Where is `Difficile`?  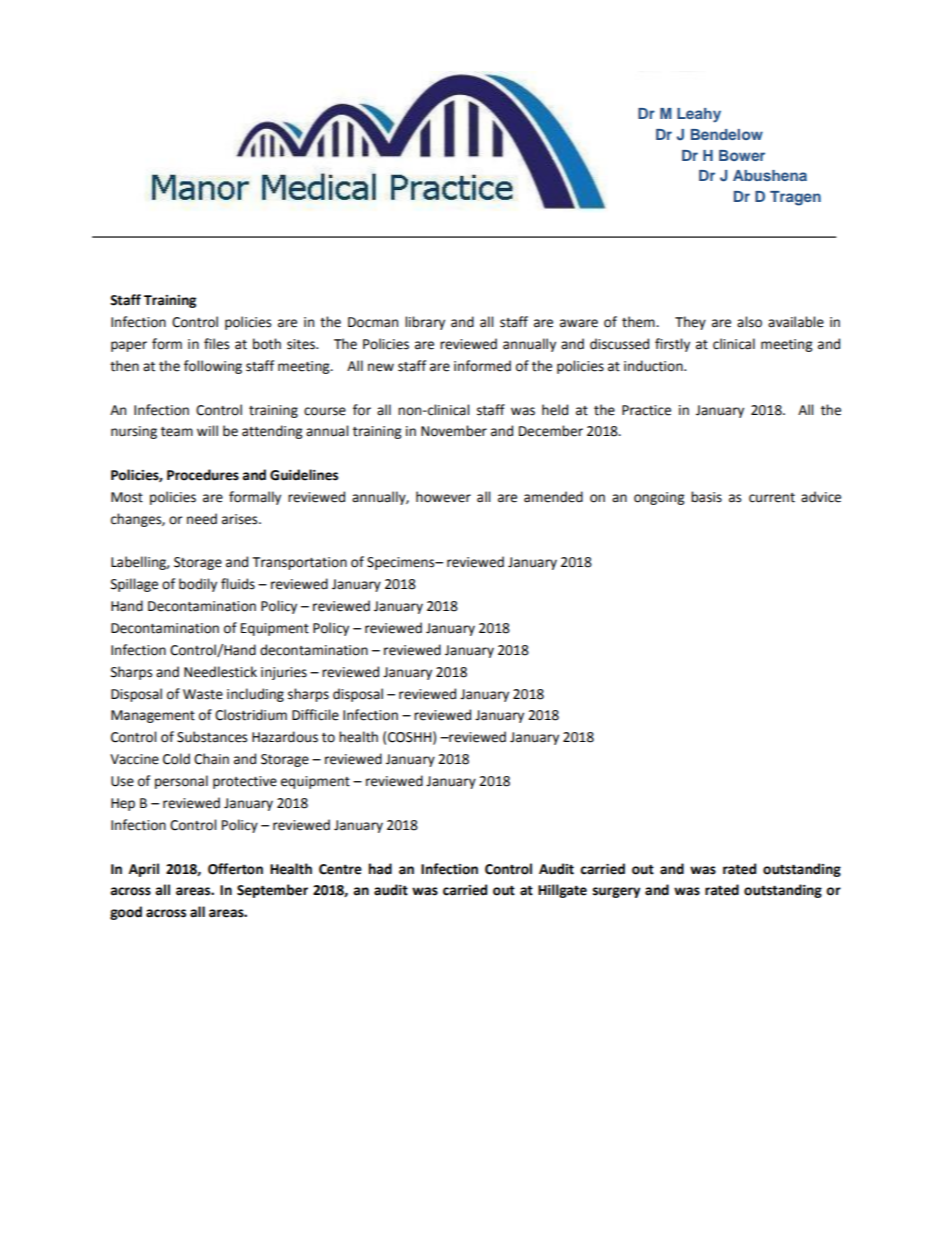
Difficile is located at coordinates (315, 715).
